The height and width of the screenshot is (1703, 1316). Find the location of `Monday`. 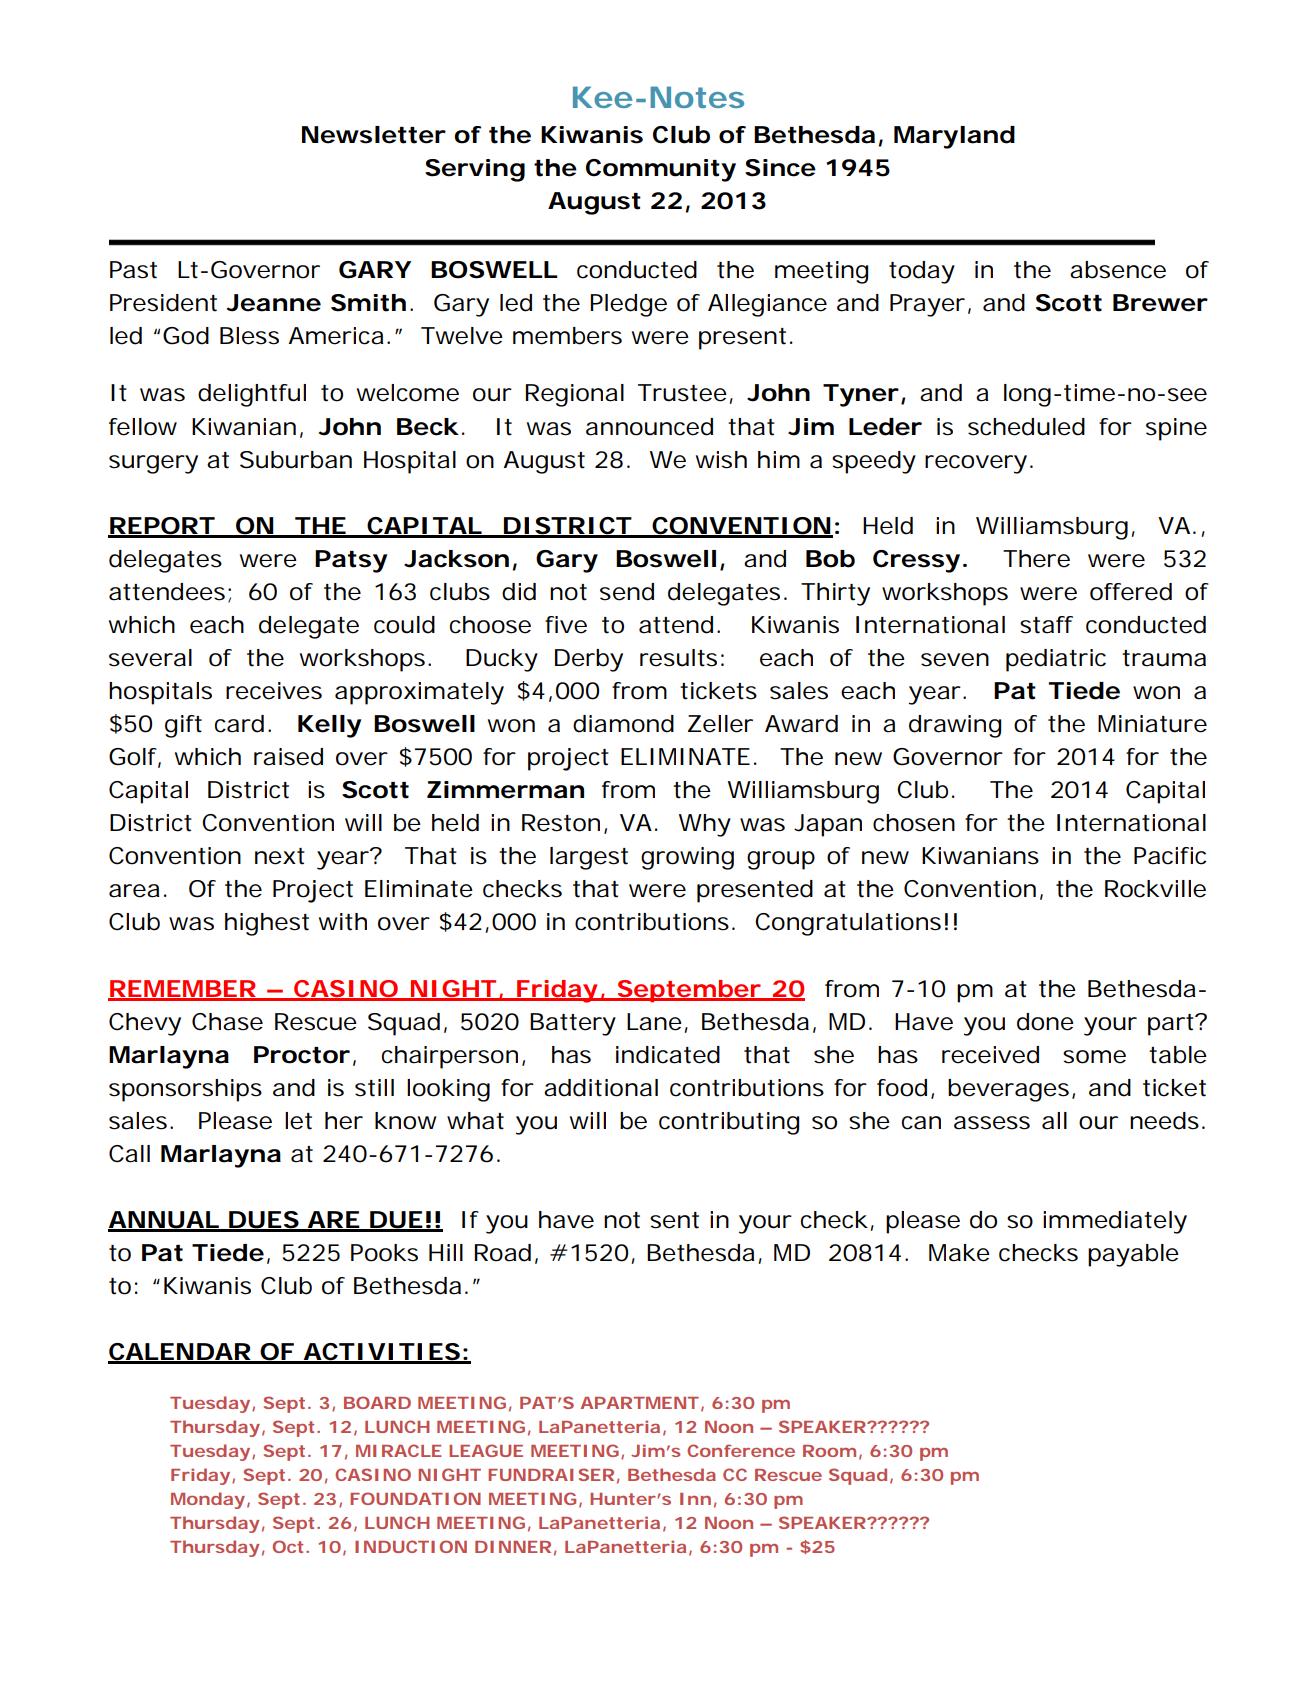

Monday is located at coordinates (208, 1500).
